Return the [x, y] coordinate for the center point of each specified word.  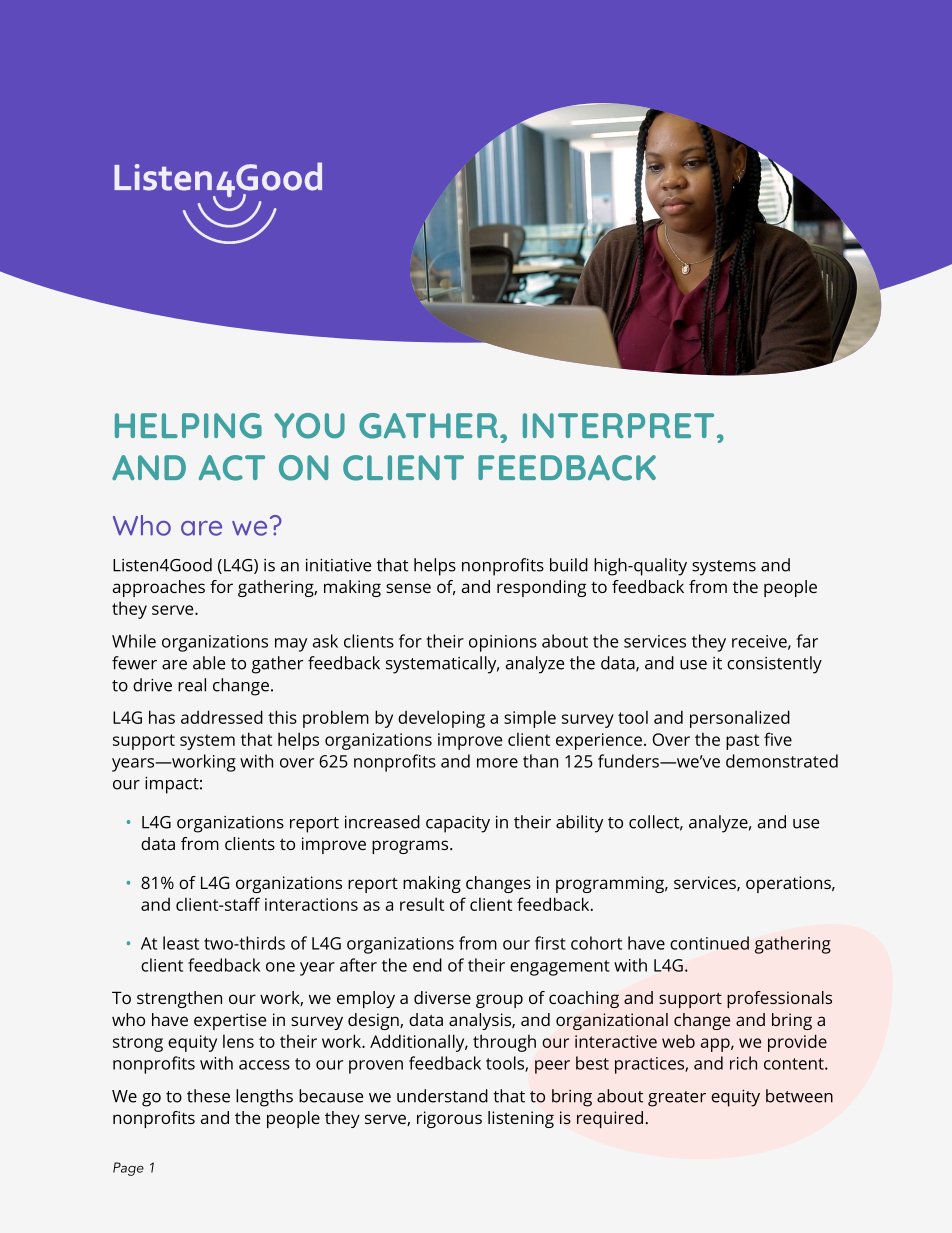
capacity [458, 824]
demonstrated [782, 761]
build [569, 565]
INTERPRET [618, 425]
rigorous [449, 1119]
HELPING [188, 426]
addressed [222, 717]
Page [128, 1169]
